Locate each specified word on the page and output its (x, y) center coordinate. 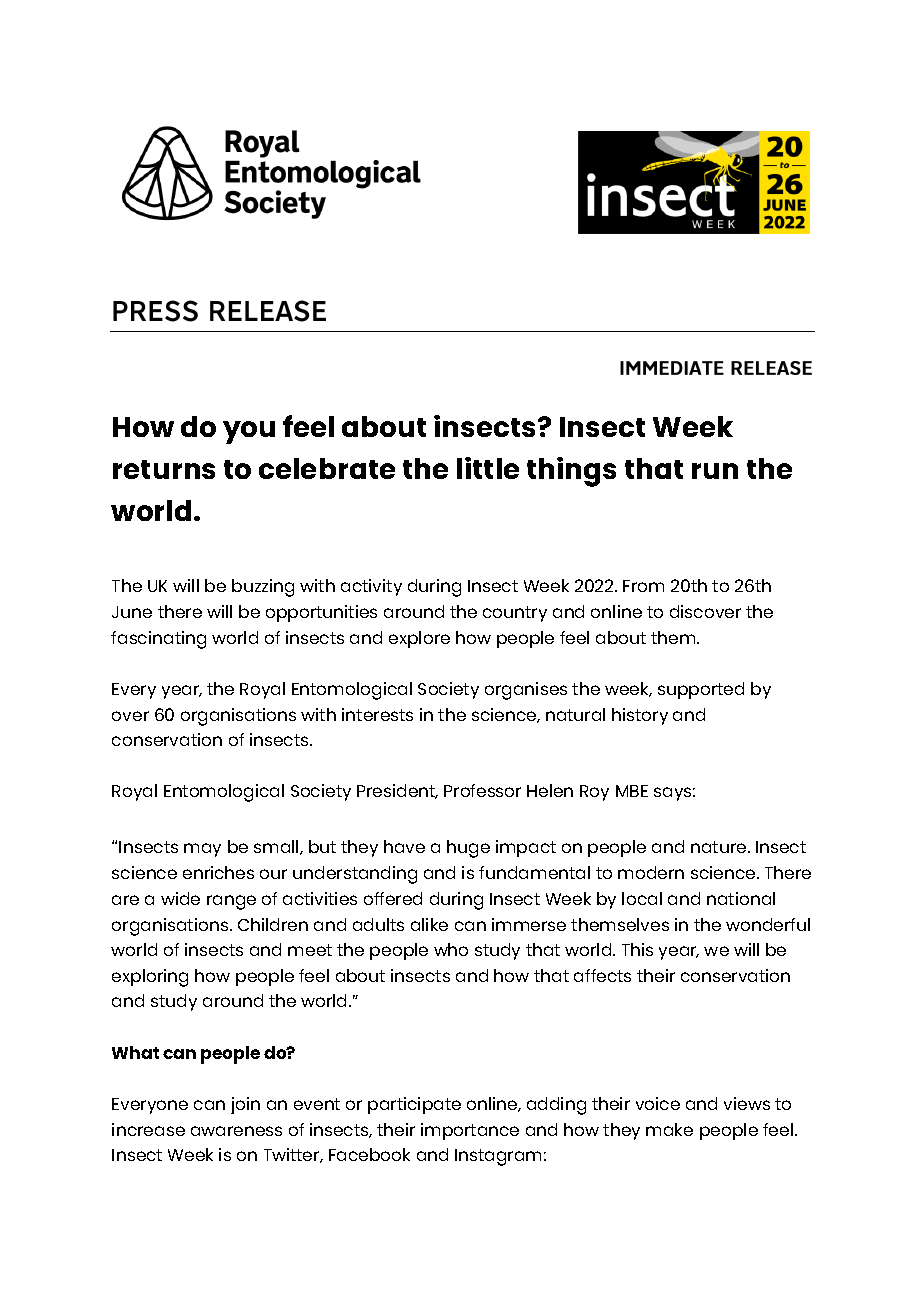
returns (164, 469)
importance (470, 1131)
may (202, 850)
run (715, 471)
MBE (632, 791)
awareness (236, 1131)
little (488, 468)
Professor (482, 790)
